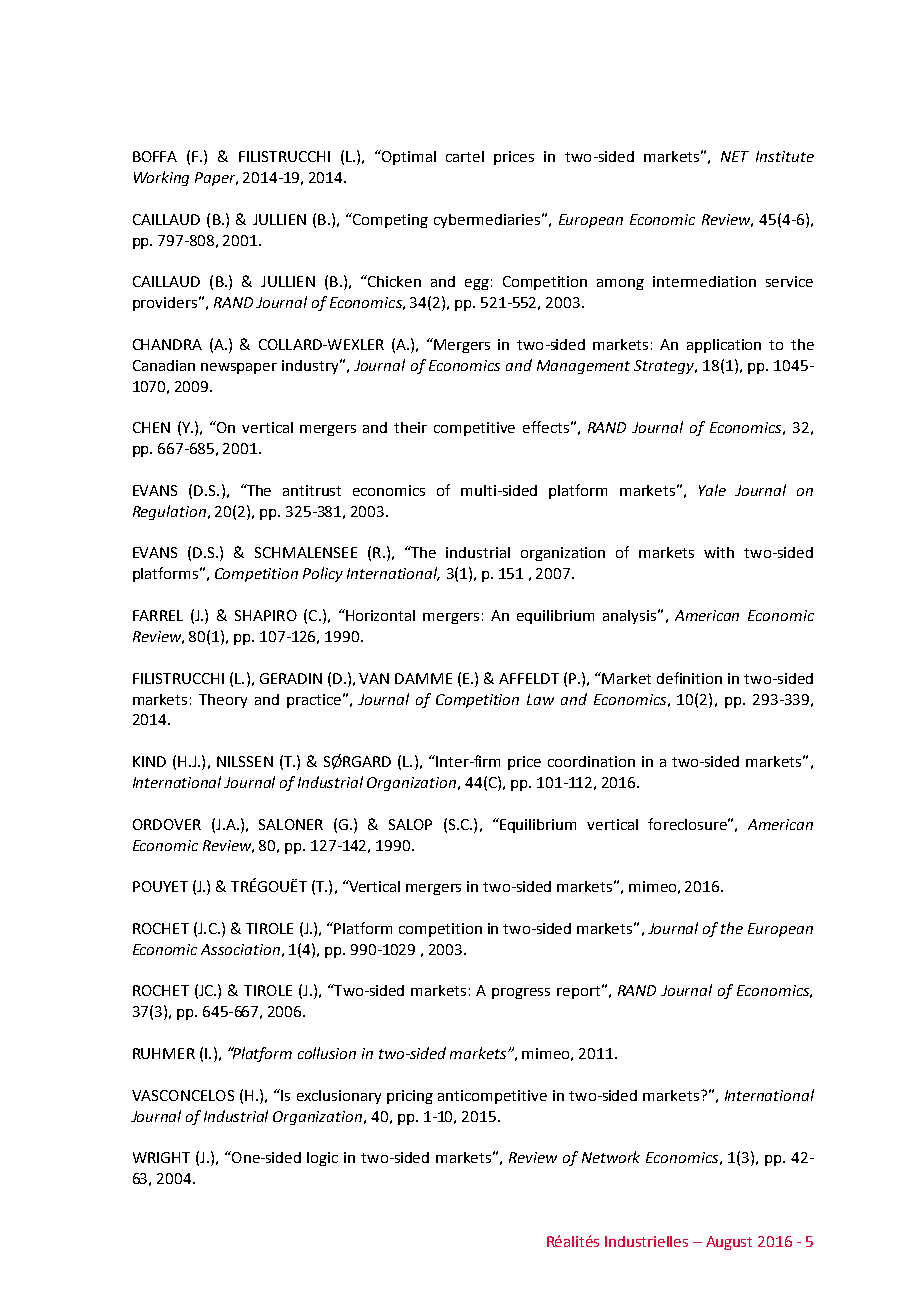  Describe the element at coordinates (327, 1053) in the screenshot. I see `collusion` at that location.
